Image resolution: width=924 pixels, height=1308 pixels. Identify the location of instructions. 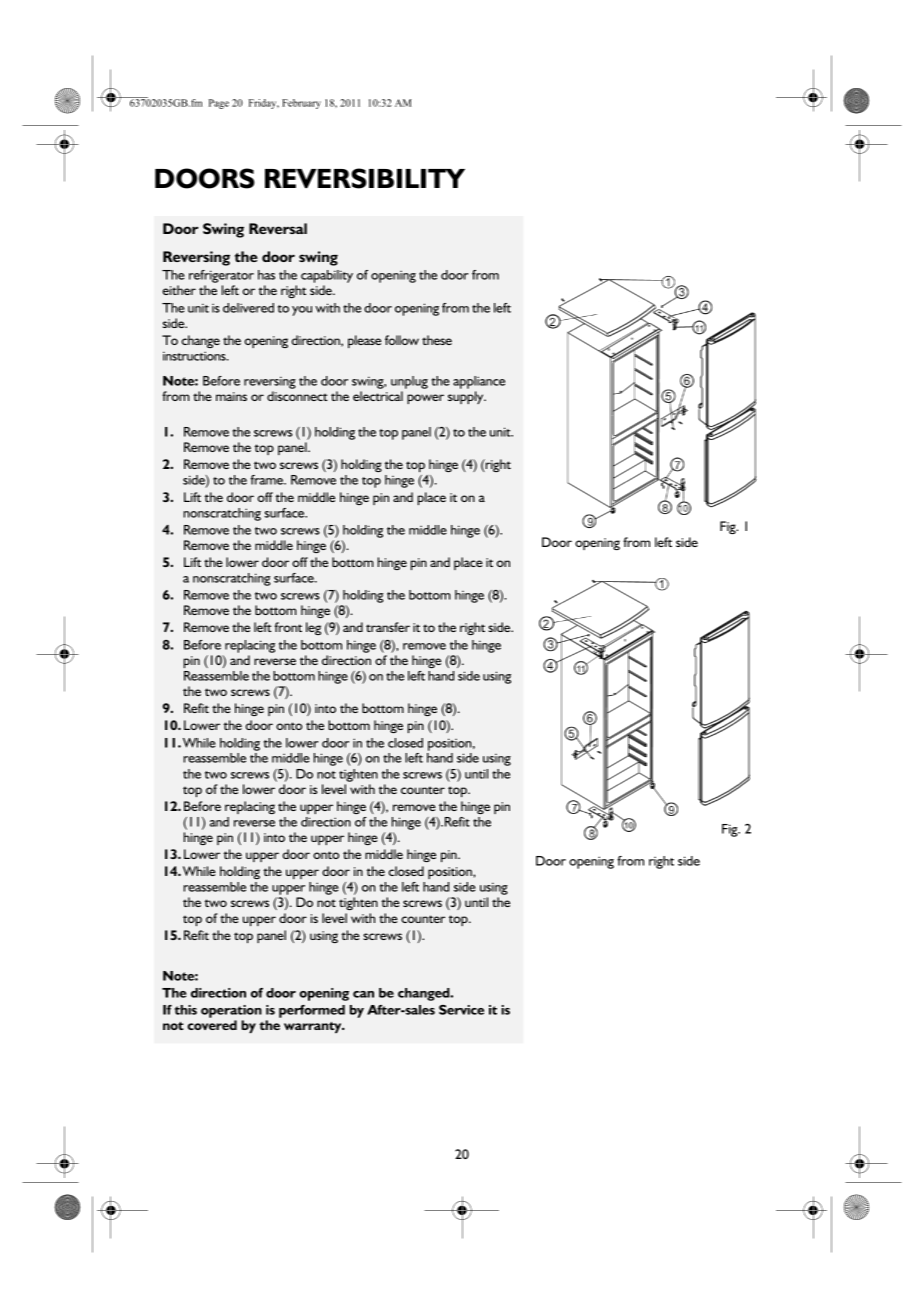
(195, 356).
